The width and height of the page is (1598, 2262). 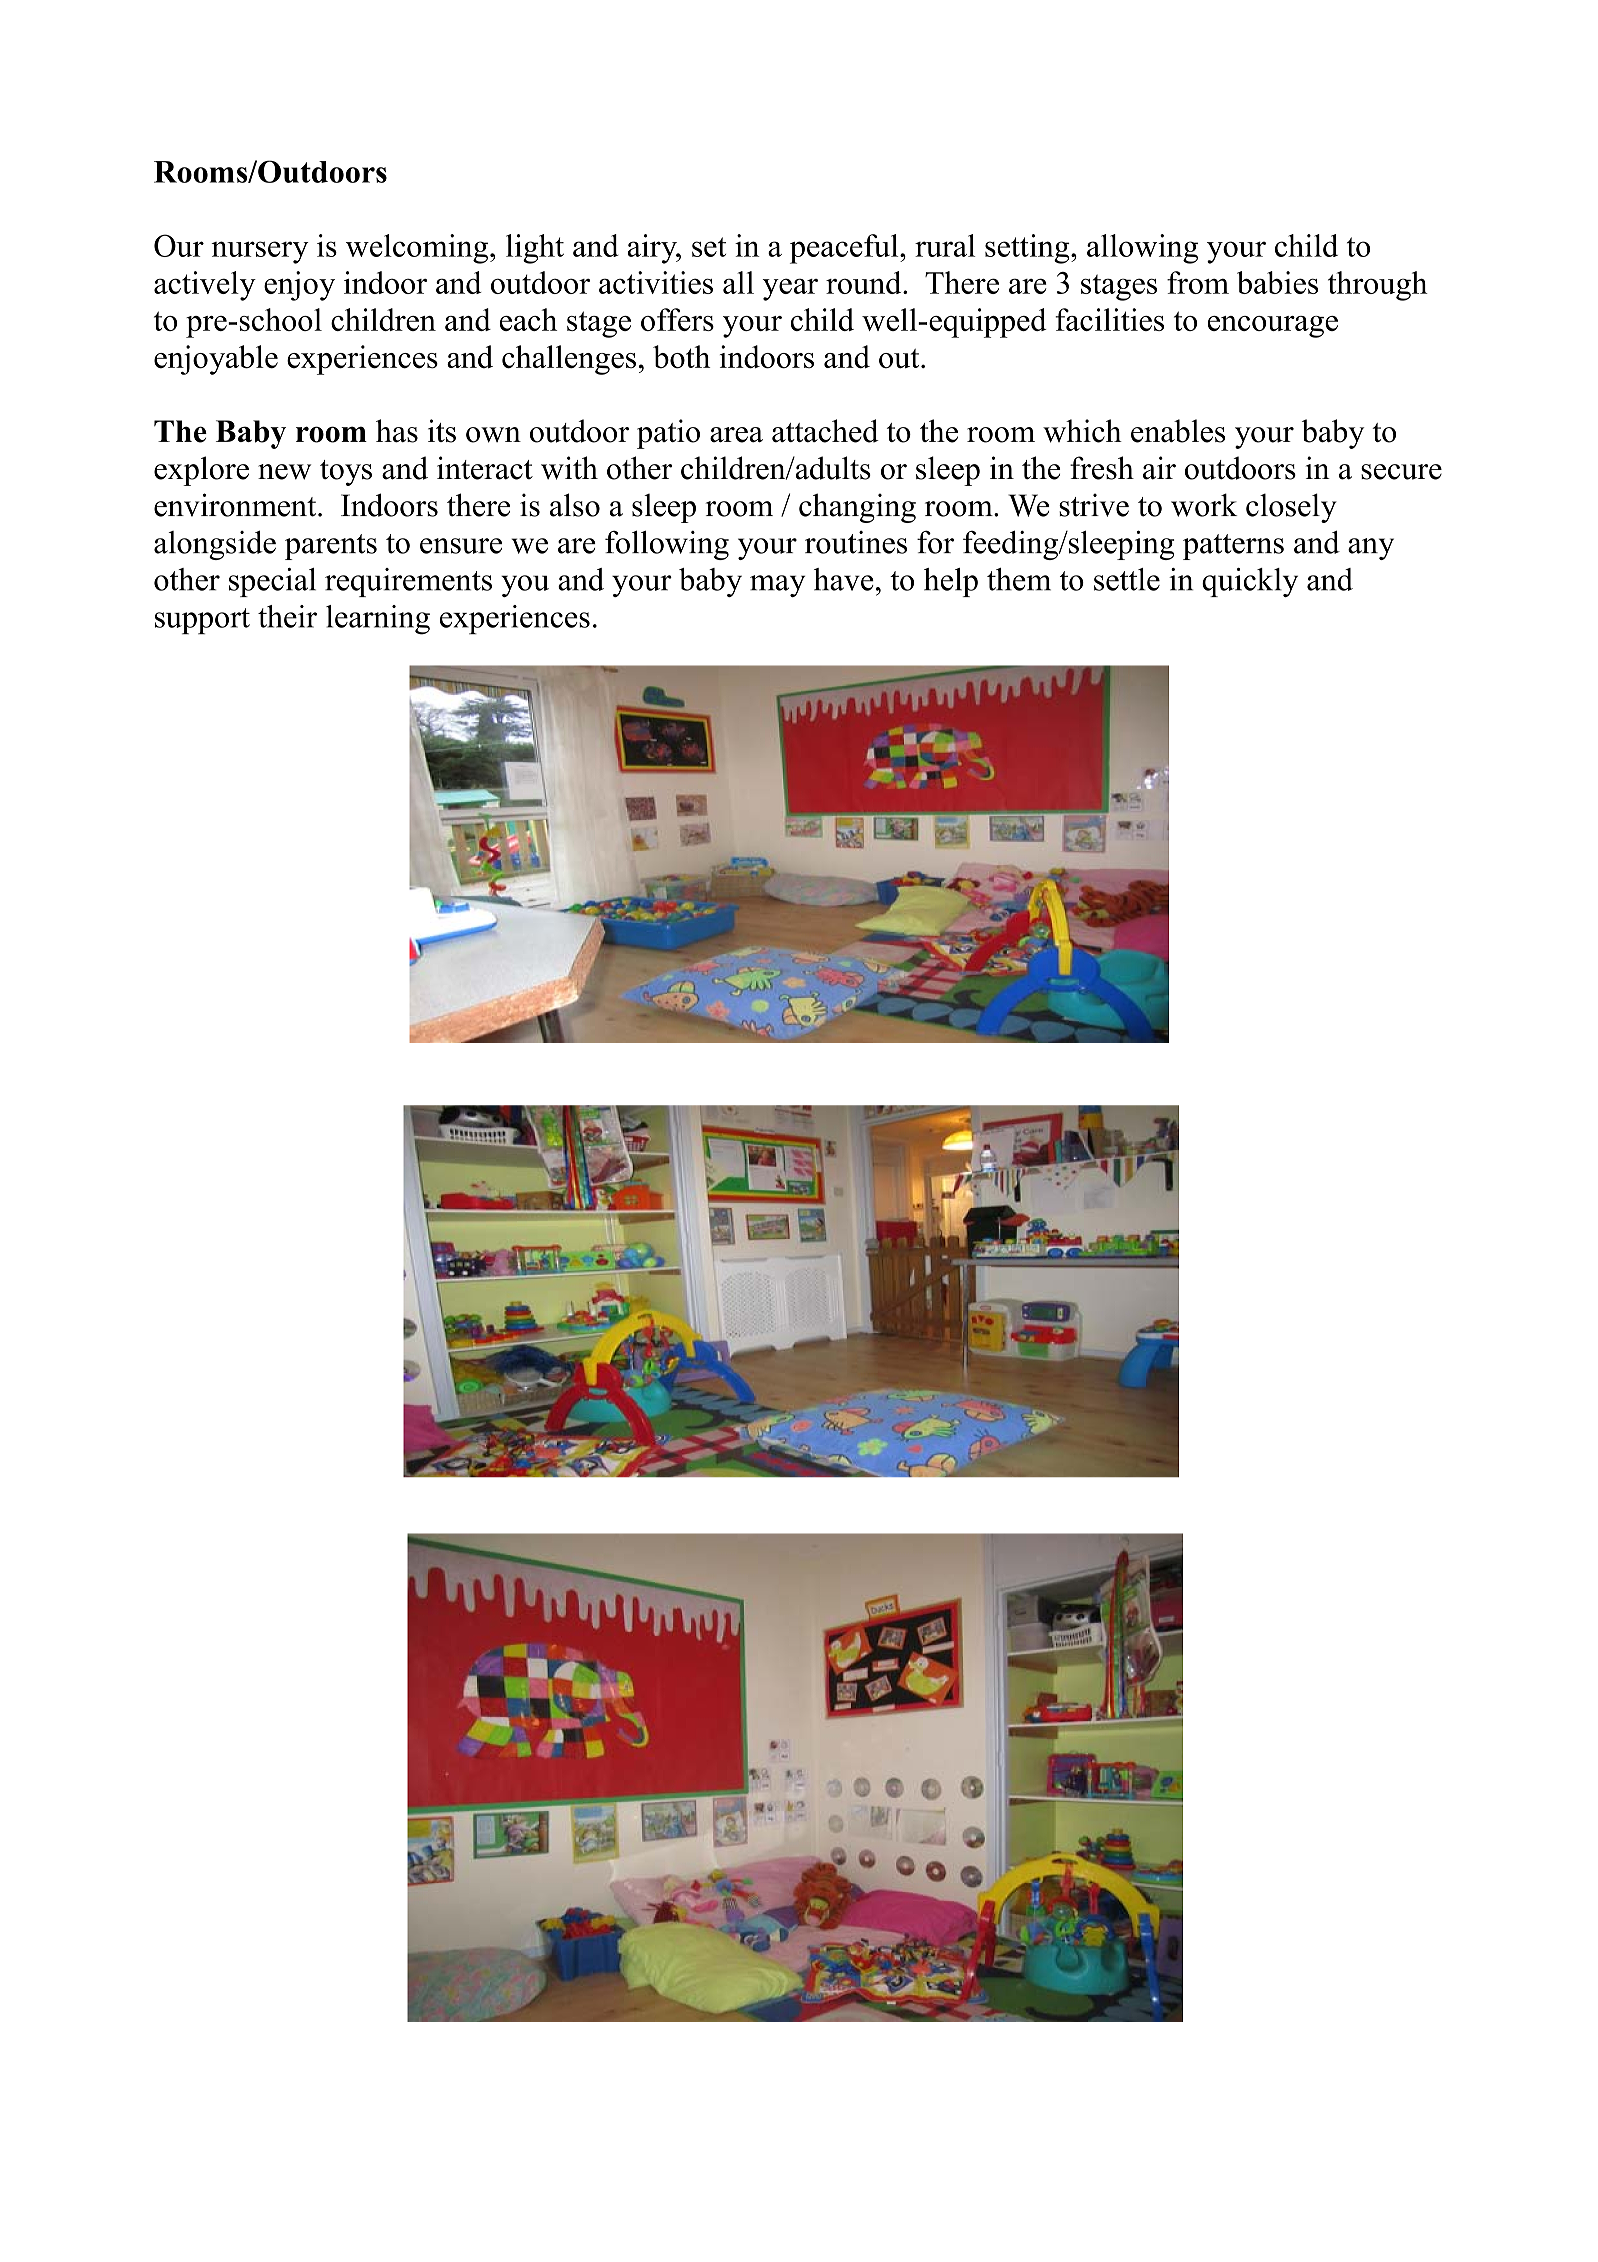 What do you see at coordinates (825, 431) in the page?
I see `attached` at bounding box center [825, 431].
